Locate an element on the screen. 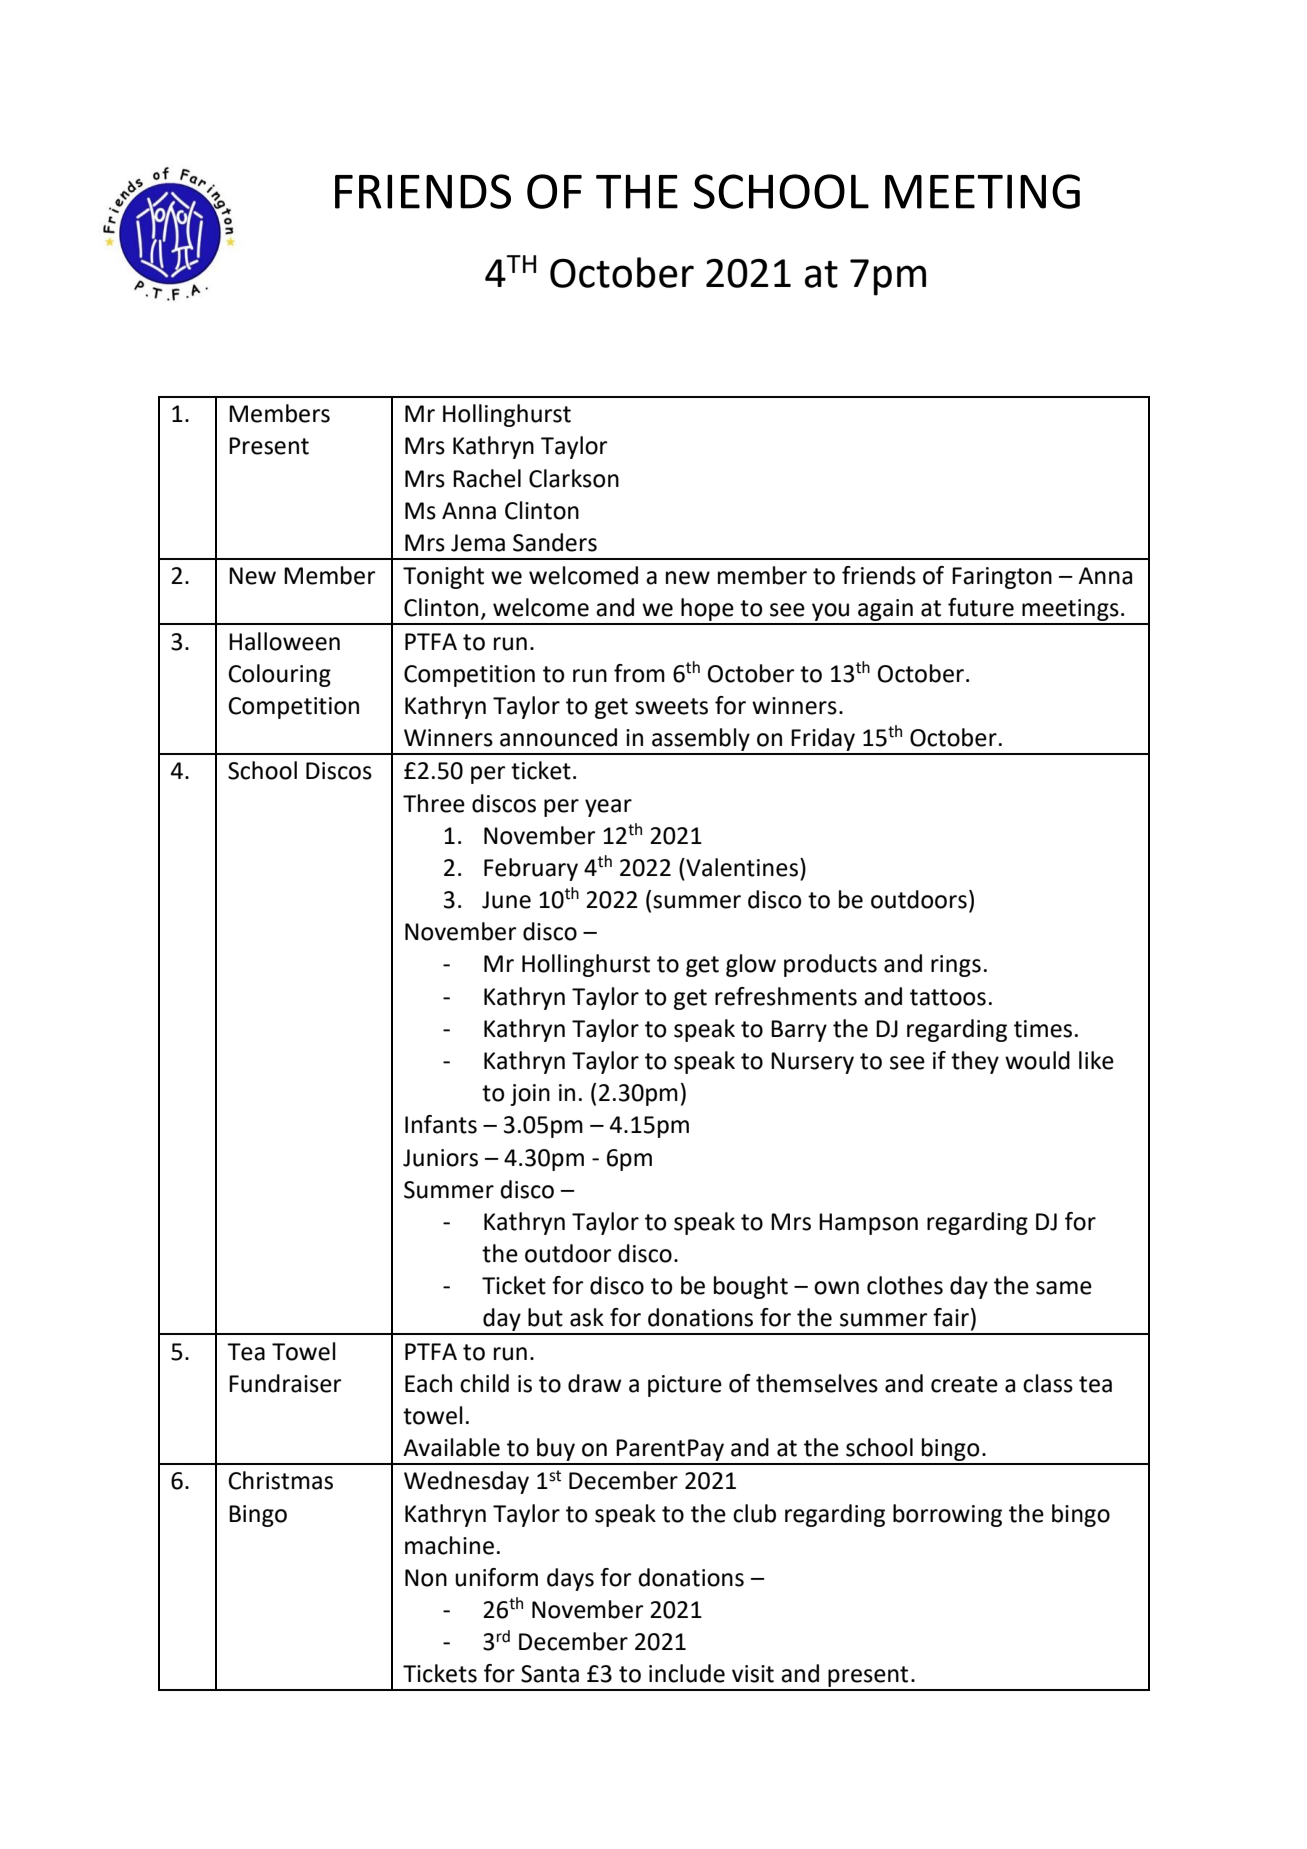 The image size is (1307, 1849). sweets is located at coordinates (671, 706).
